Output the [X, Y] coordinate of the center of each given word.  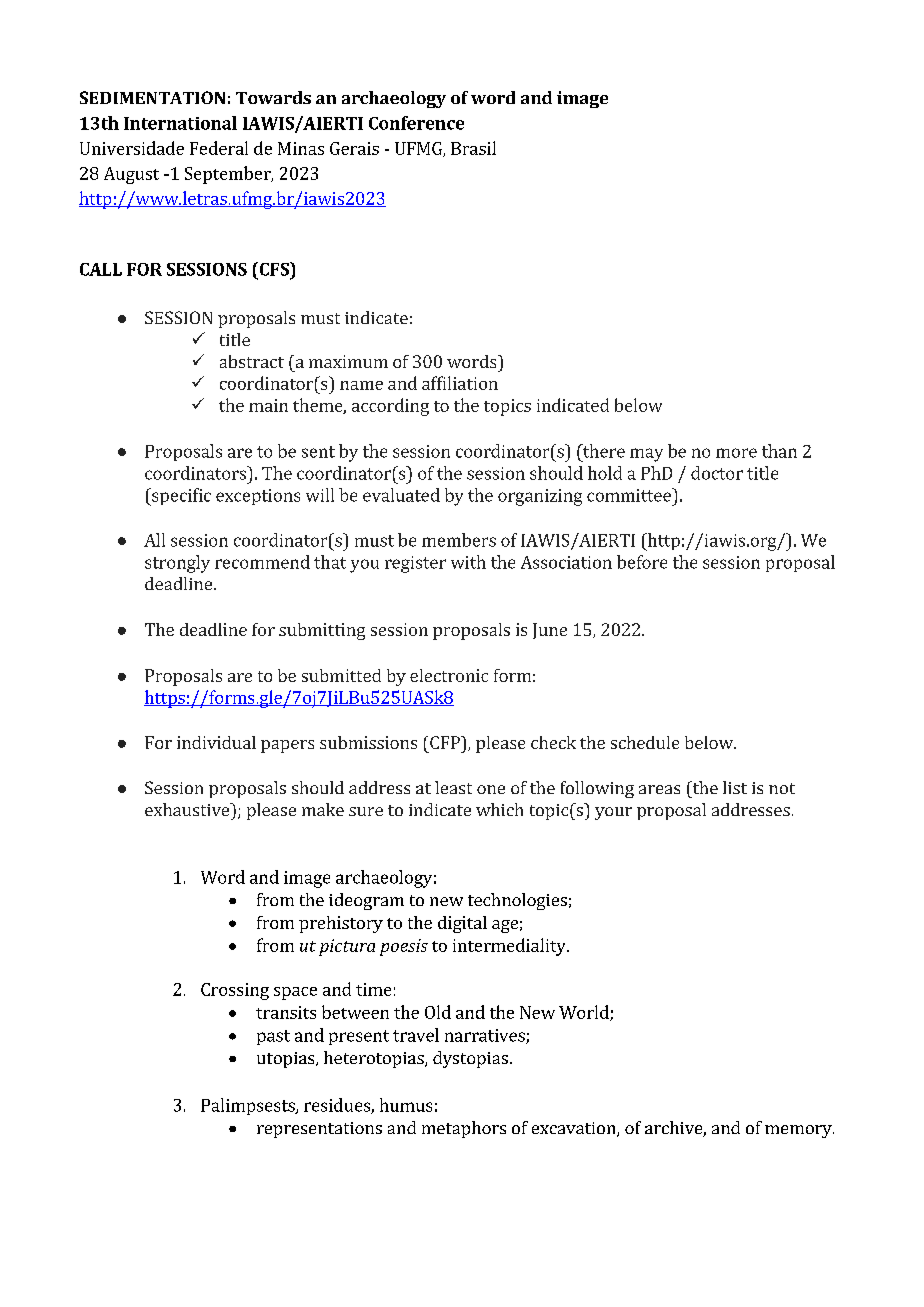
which [499, 809]
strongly [177, 564]
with [468, 562]
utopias [287, 1060]
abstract [252, 361]
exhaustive [188, 809]
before [642, 562]
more [736, 453]
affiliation [460, 383]
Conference [416, 123]
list [735, 787]
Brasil [473, 148]
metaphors [464, 1129]
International [180, 123]
